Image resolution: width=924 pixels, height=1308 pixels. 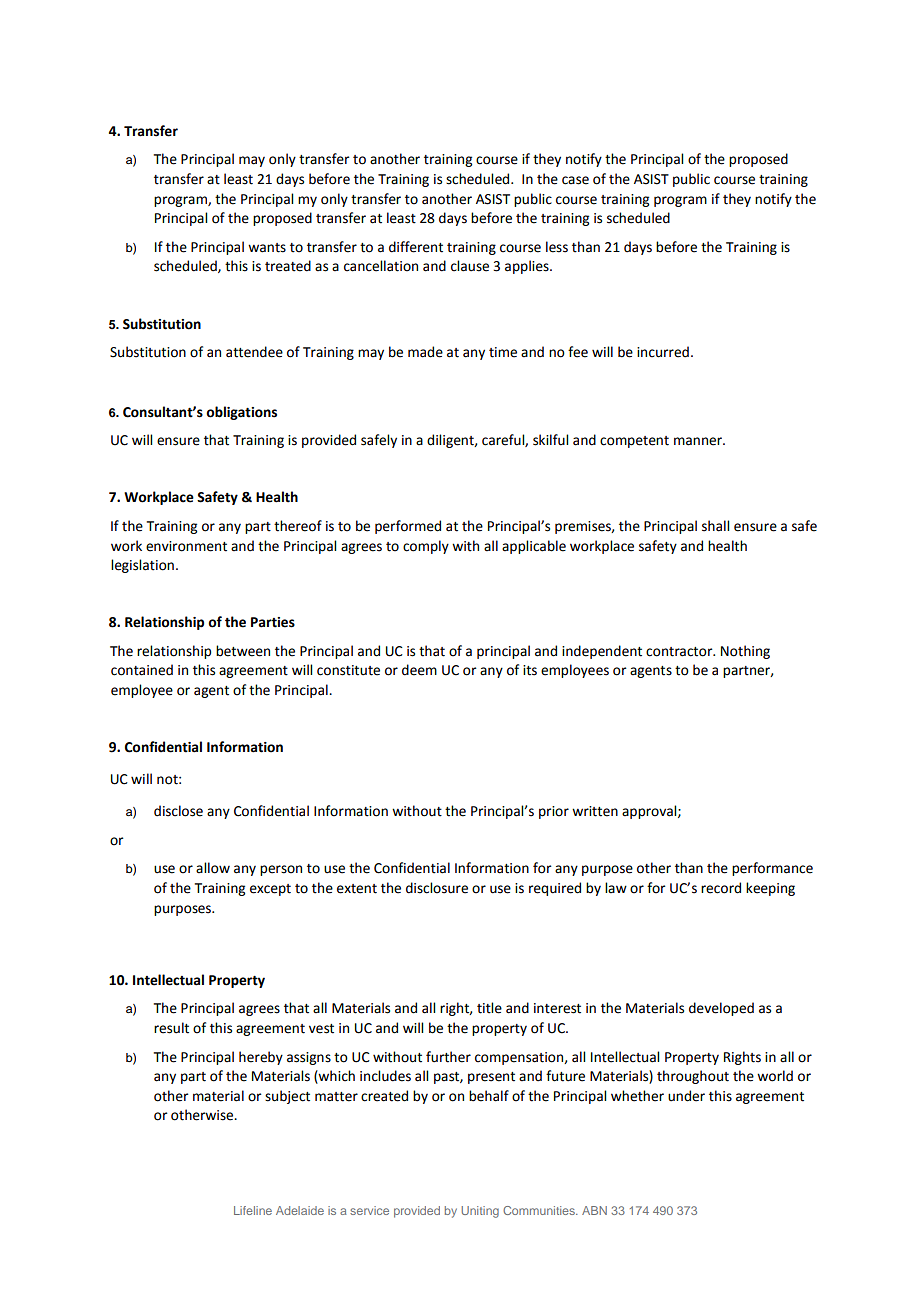 I want to click on different, so click(x=416, y=247).
